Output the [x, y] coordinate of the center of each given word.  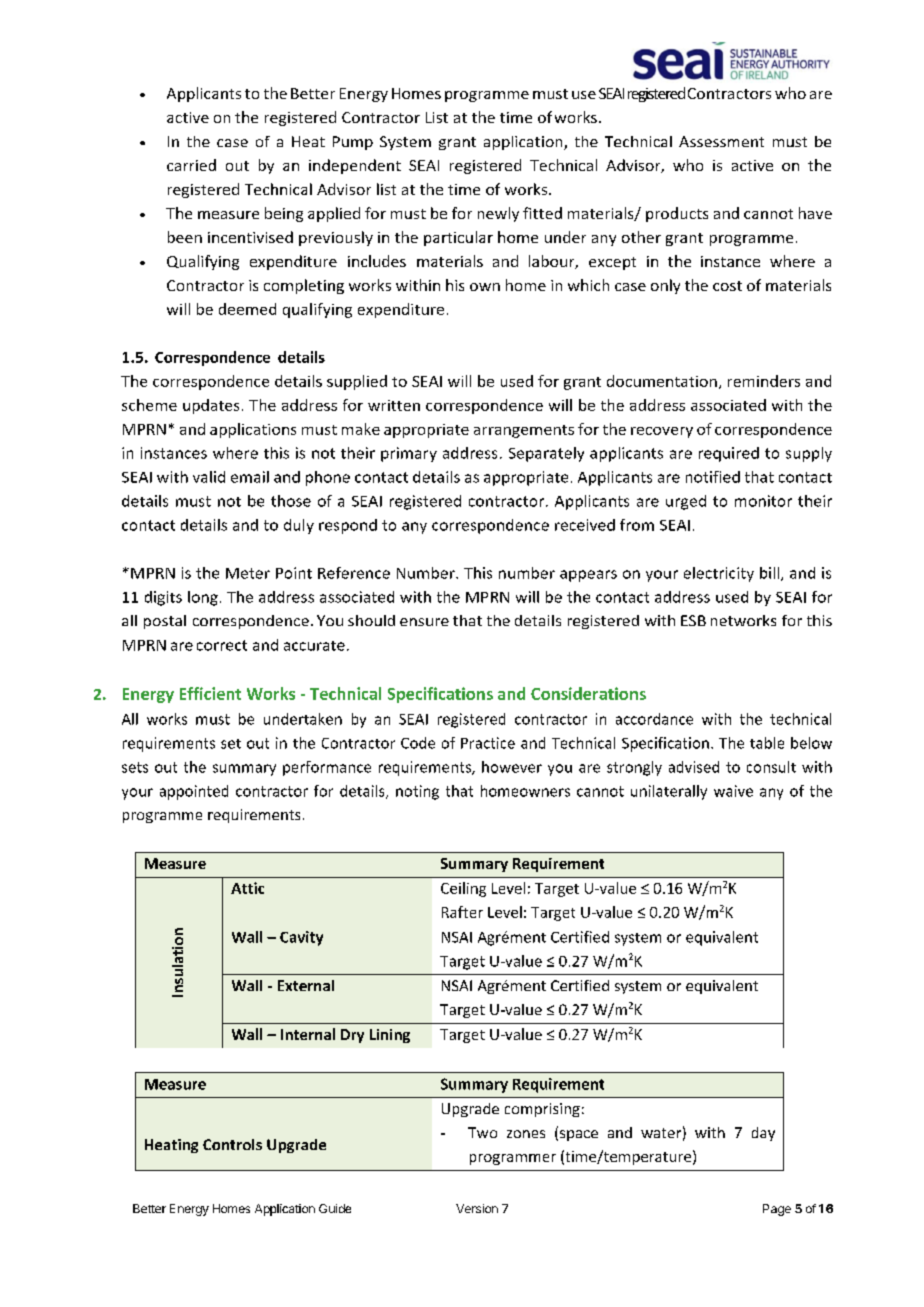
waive [733, 791]
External [306, 985]
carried [191, 165]
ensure [424, 622]
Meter [248, 573]
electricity [719, 574]
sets [135, 767]
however [512, 767]
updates [211, 406]
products [677, 214]
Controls [232, 1144]
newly [498, 214]
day [763, 1134]
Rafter [462, 912]
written [394, 405]
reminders [764, 381]
